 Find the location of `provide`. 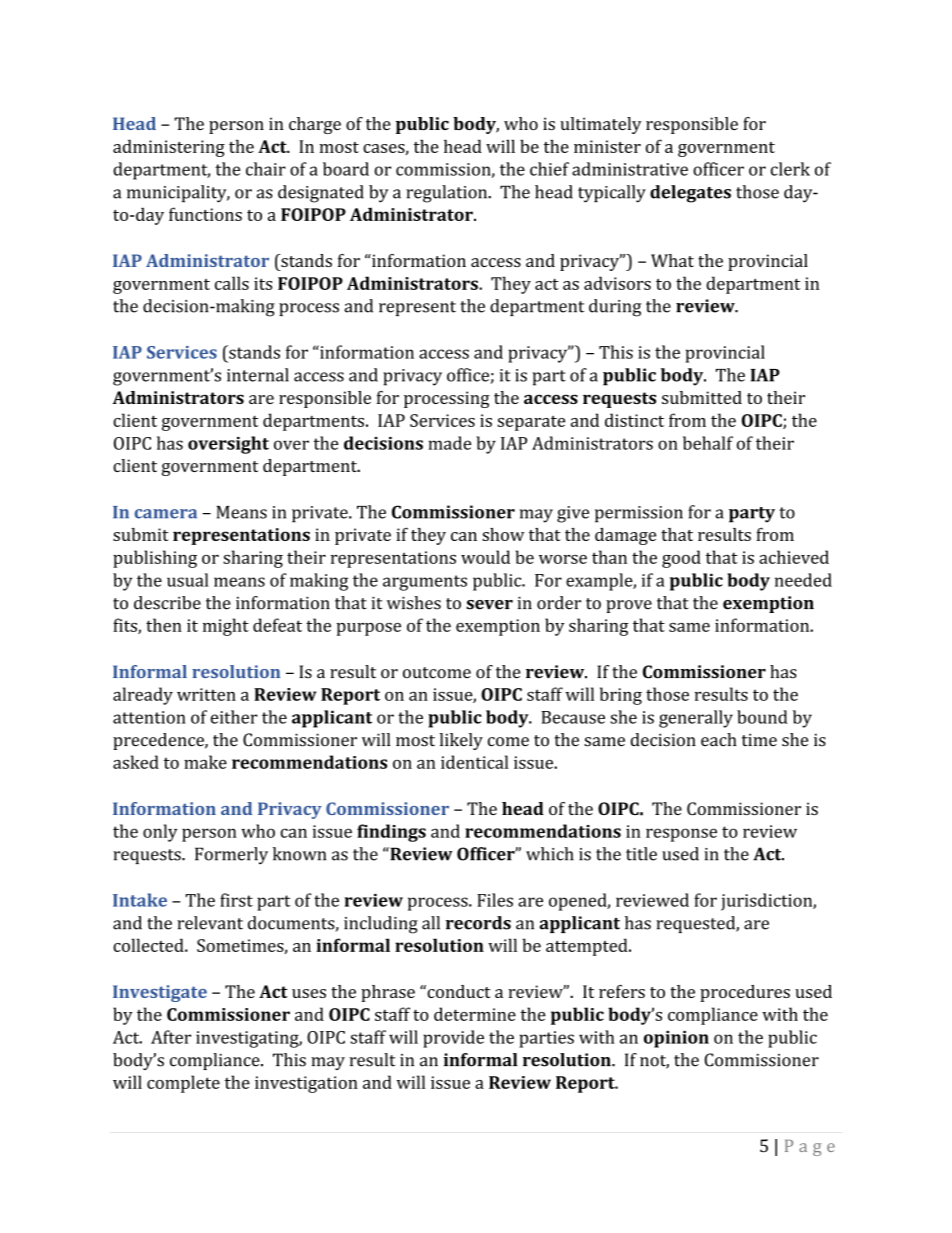

provide is located at coordinates (453, 1039).
